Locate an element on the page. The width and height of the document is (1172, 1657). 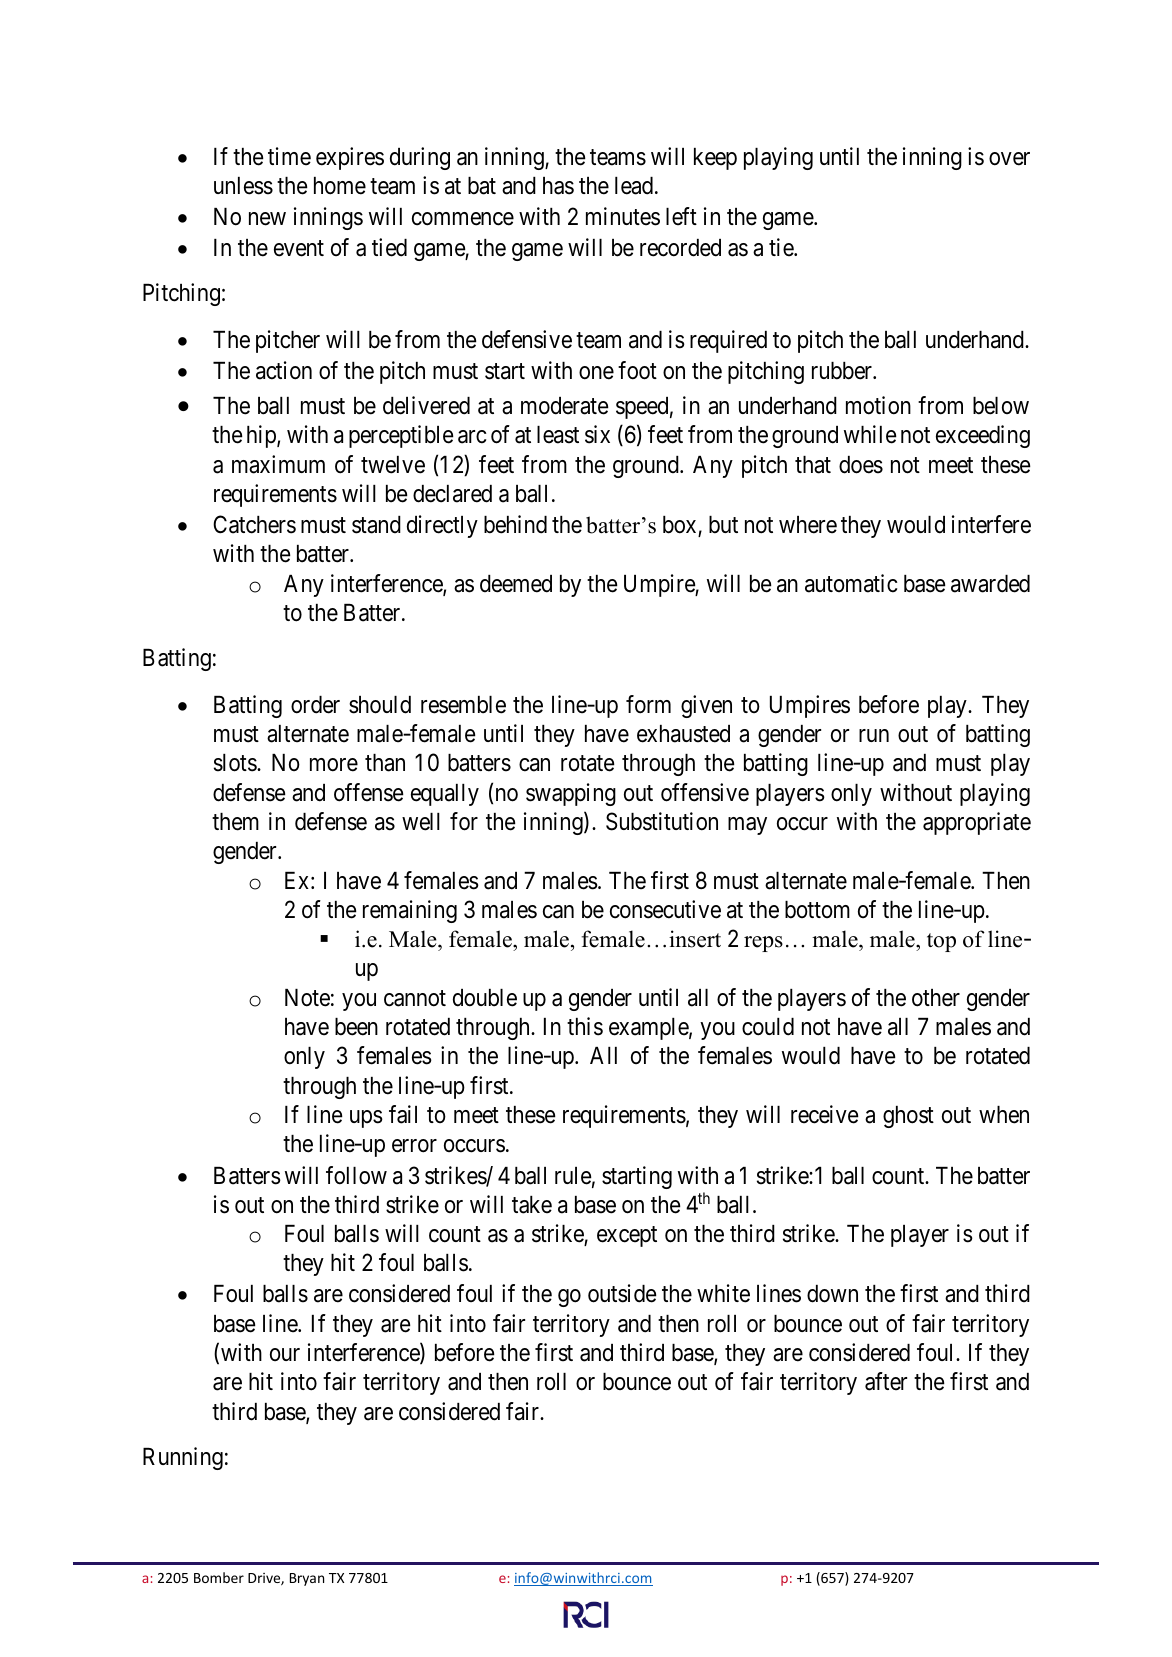
after is located at coordinates (886, 1381).
